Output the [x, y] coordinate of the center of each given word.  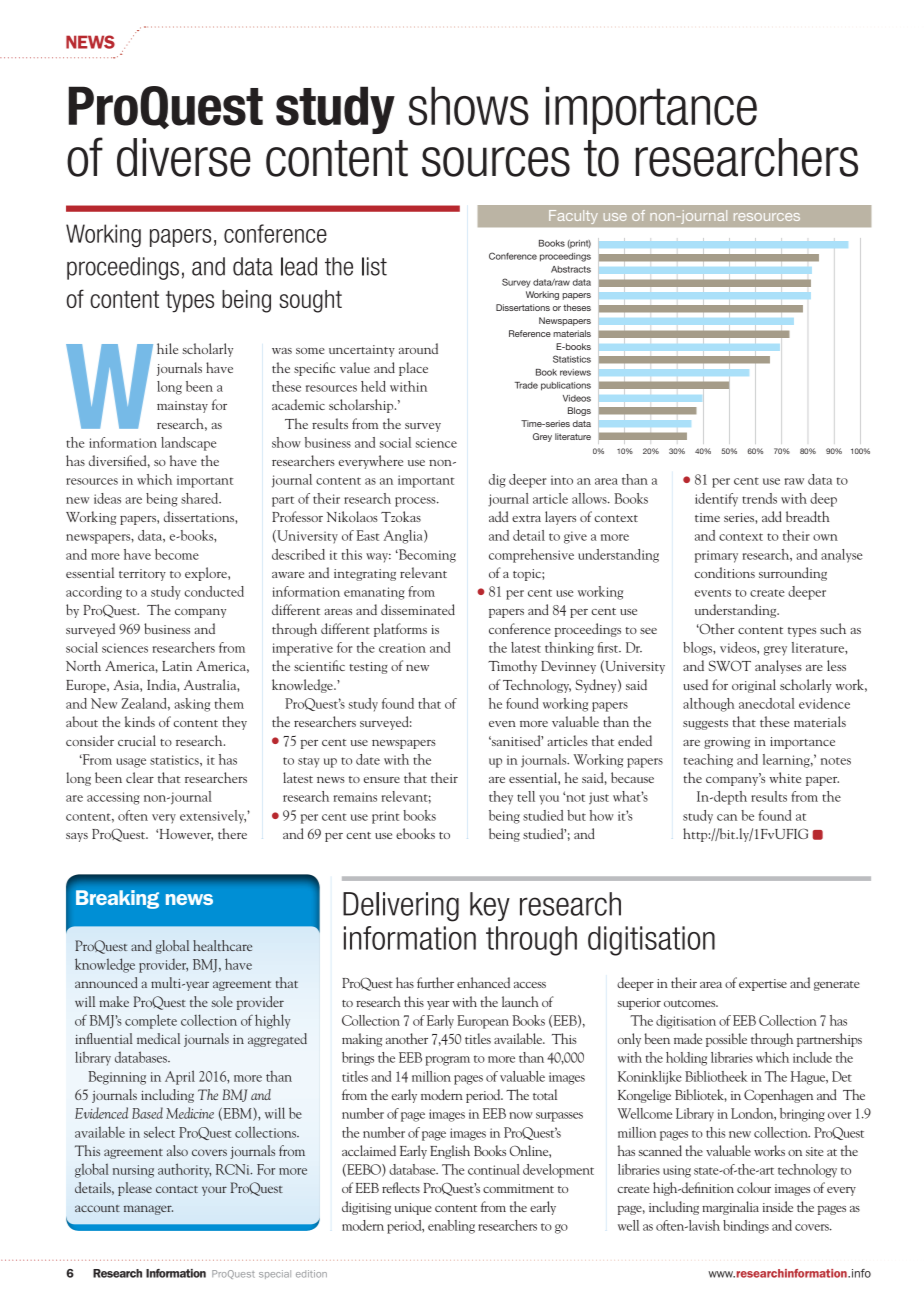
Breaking [117, 899]
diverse [184, 157]
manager [148, 1210]
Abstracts [571, 269]
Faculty [573, 217]
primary [716, 556]
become [177, 554]
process [416, 502]
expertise [763, 985]
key [490, 906]
